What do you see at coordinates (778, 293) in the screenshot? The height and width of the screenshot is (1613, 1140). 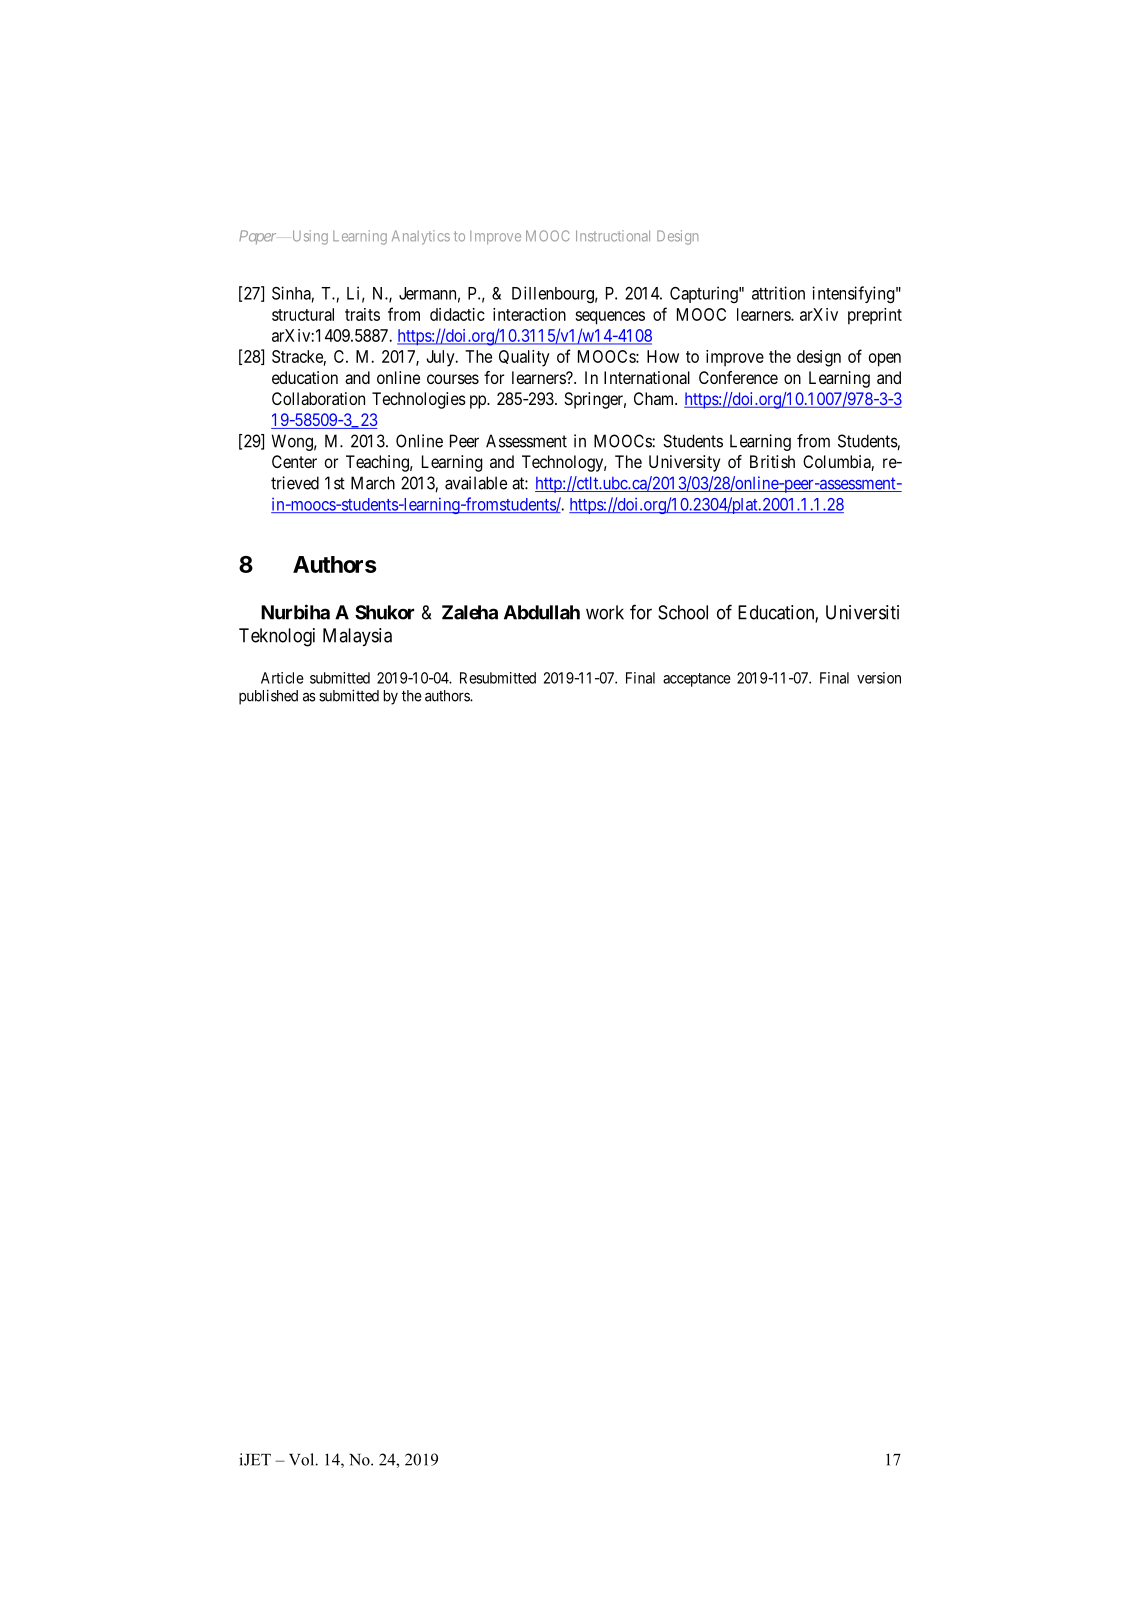 I see `attrition` at bounding box center [778, 293].
